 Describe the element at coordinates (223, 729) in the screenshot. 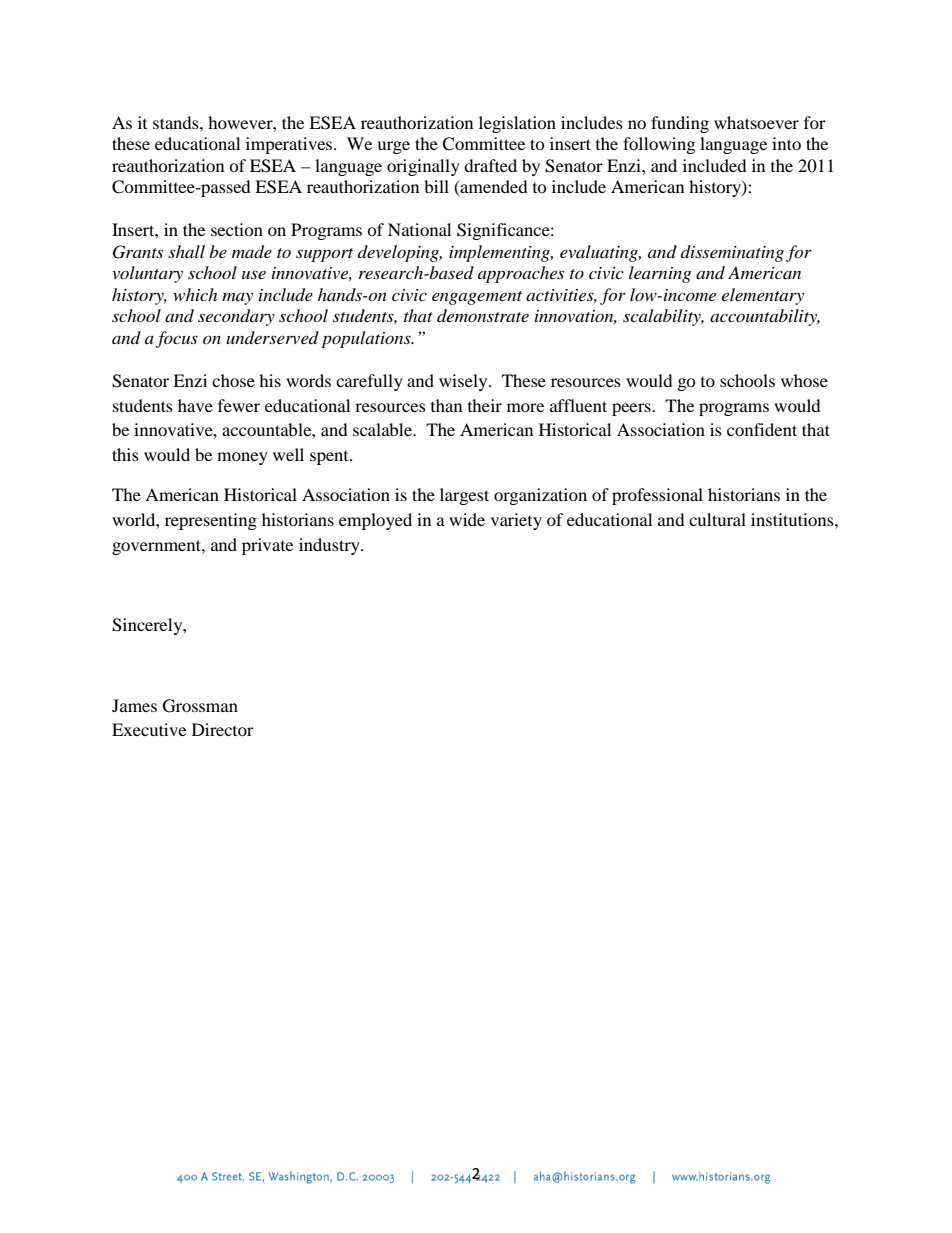

I see `Director` at that location.
